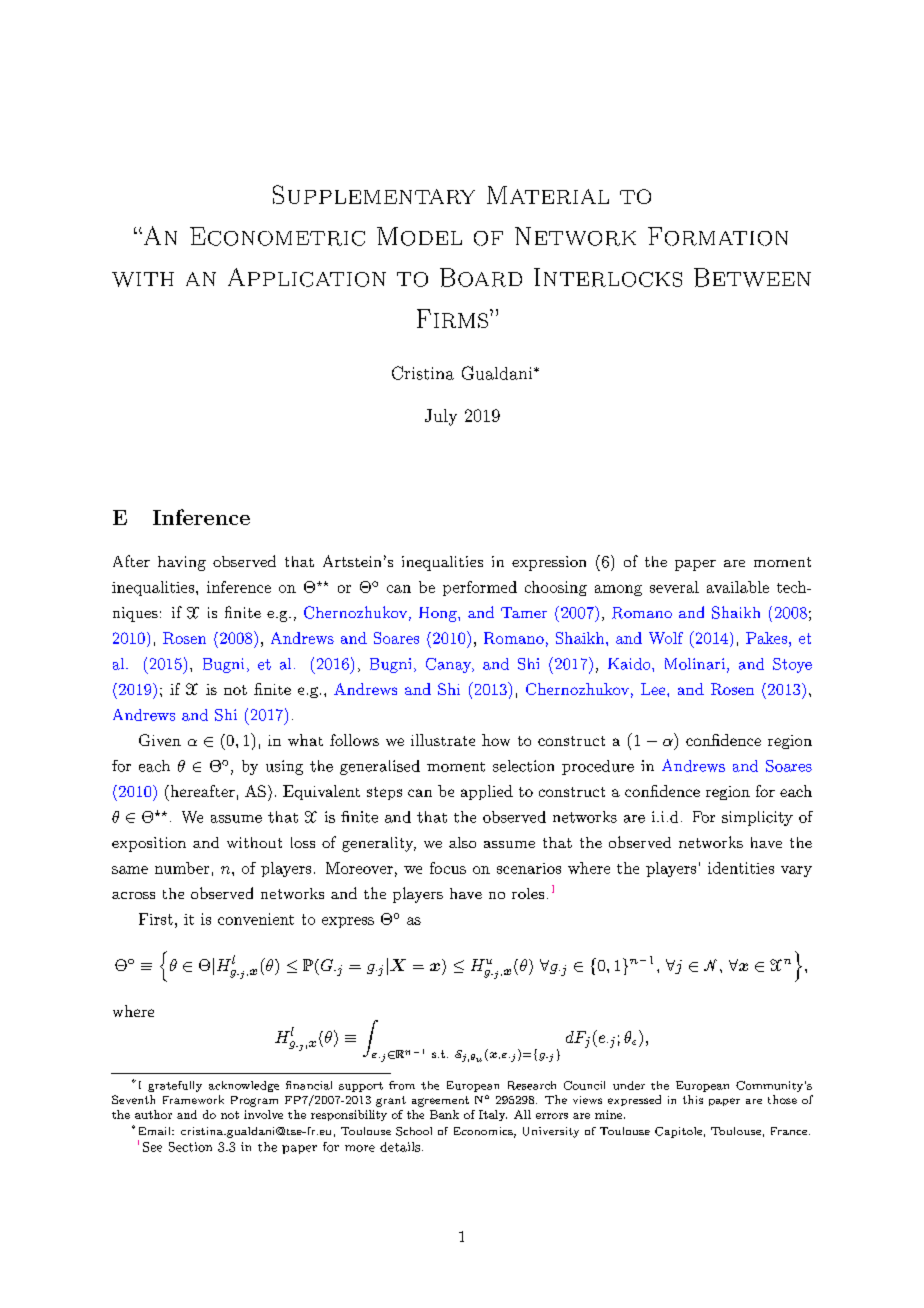  Describe the element at coordinates (182, 563) in the screenshot. I see `having` at that location.
